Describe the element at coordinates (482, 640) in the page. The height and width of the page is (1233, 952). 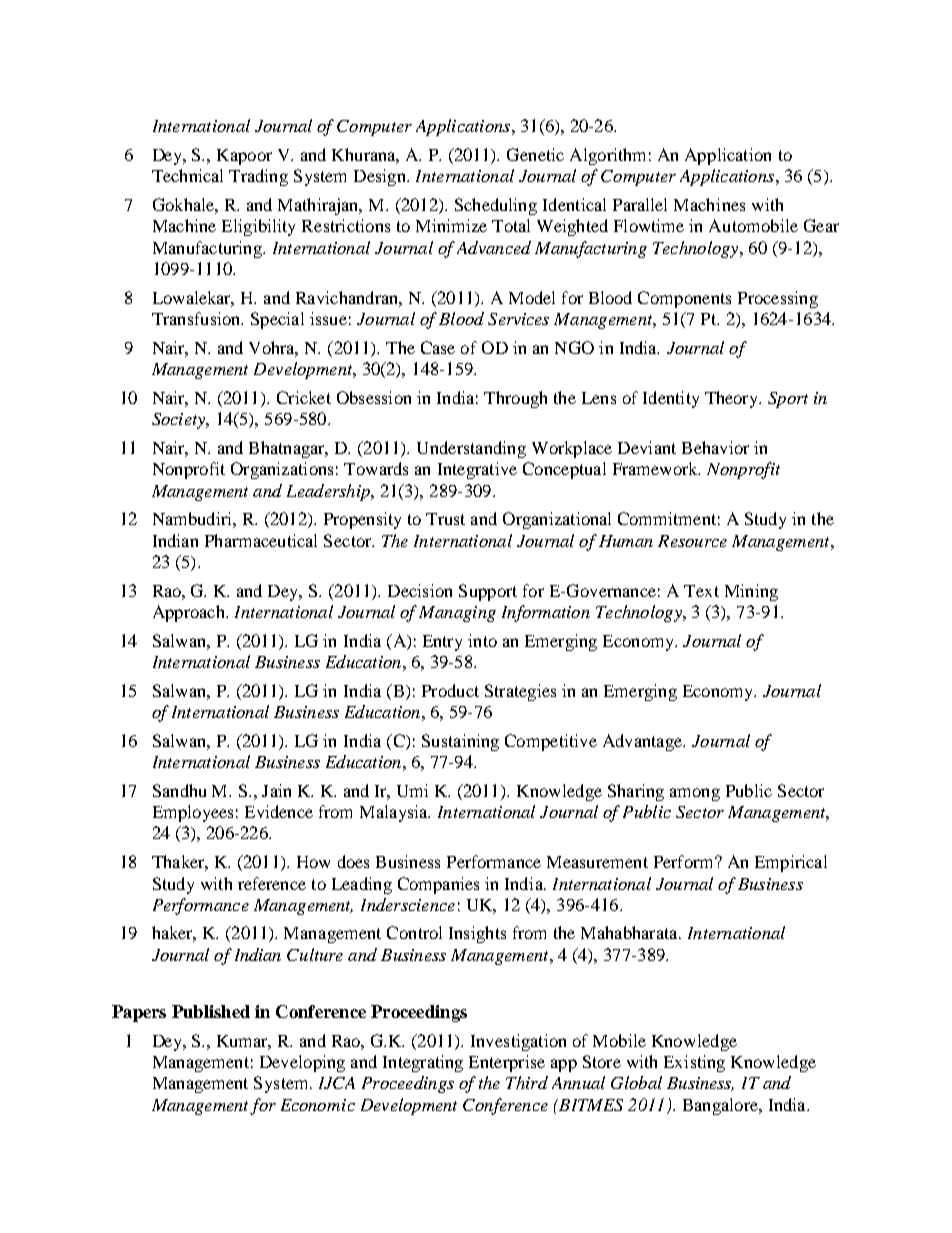
I see `into` at that location.
